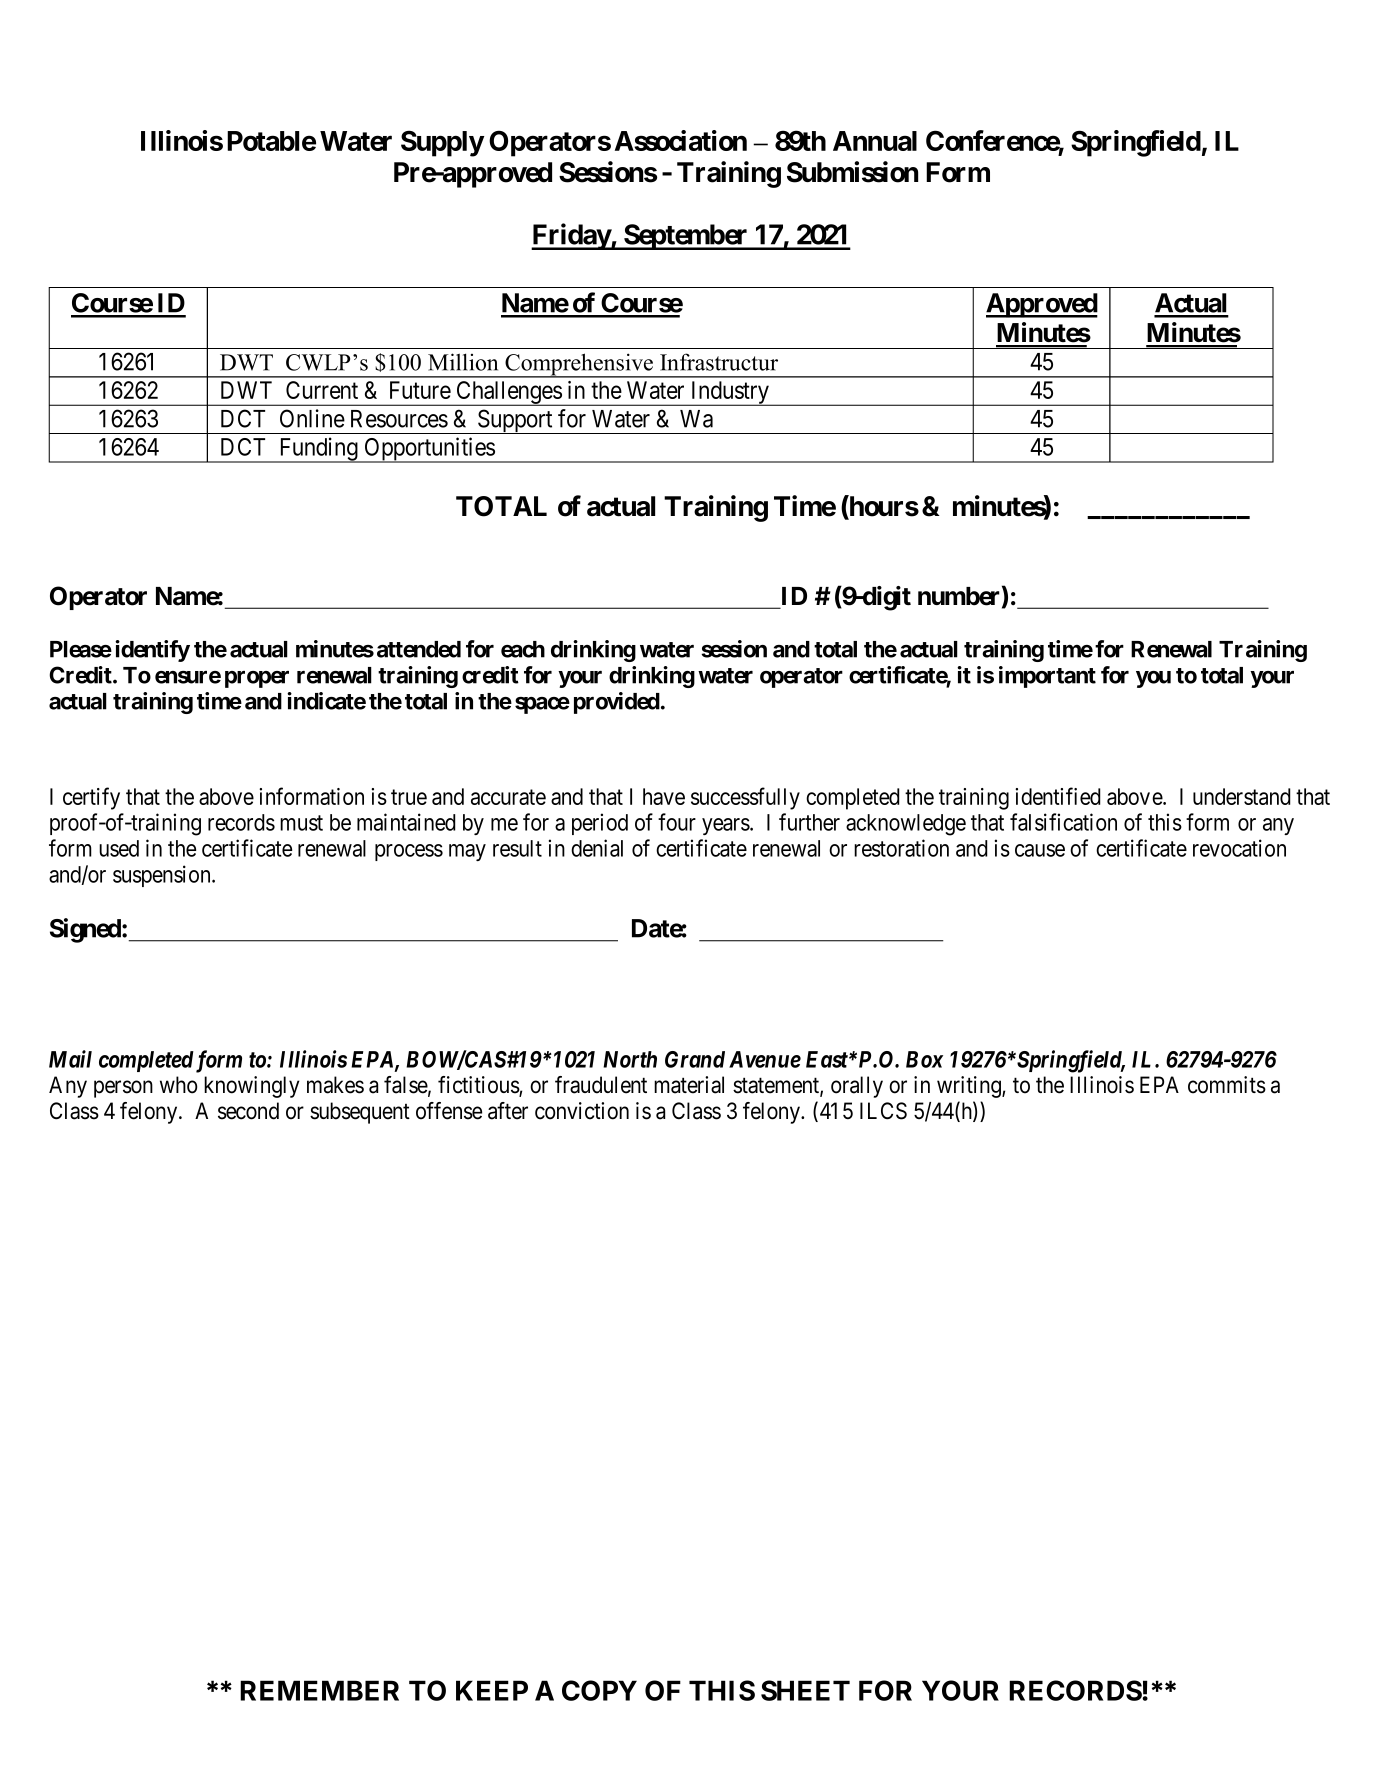 The height and width of the screenshot is (1788, 1382). What do you see at coordinates (319, 1690) in the screenshot?
I see `REMEMBER` at bounding box center [319, 1690].
